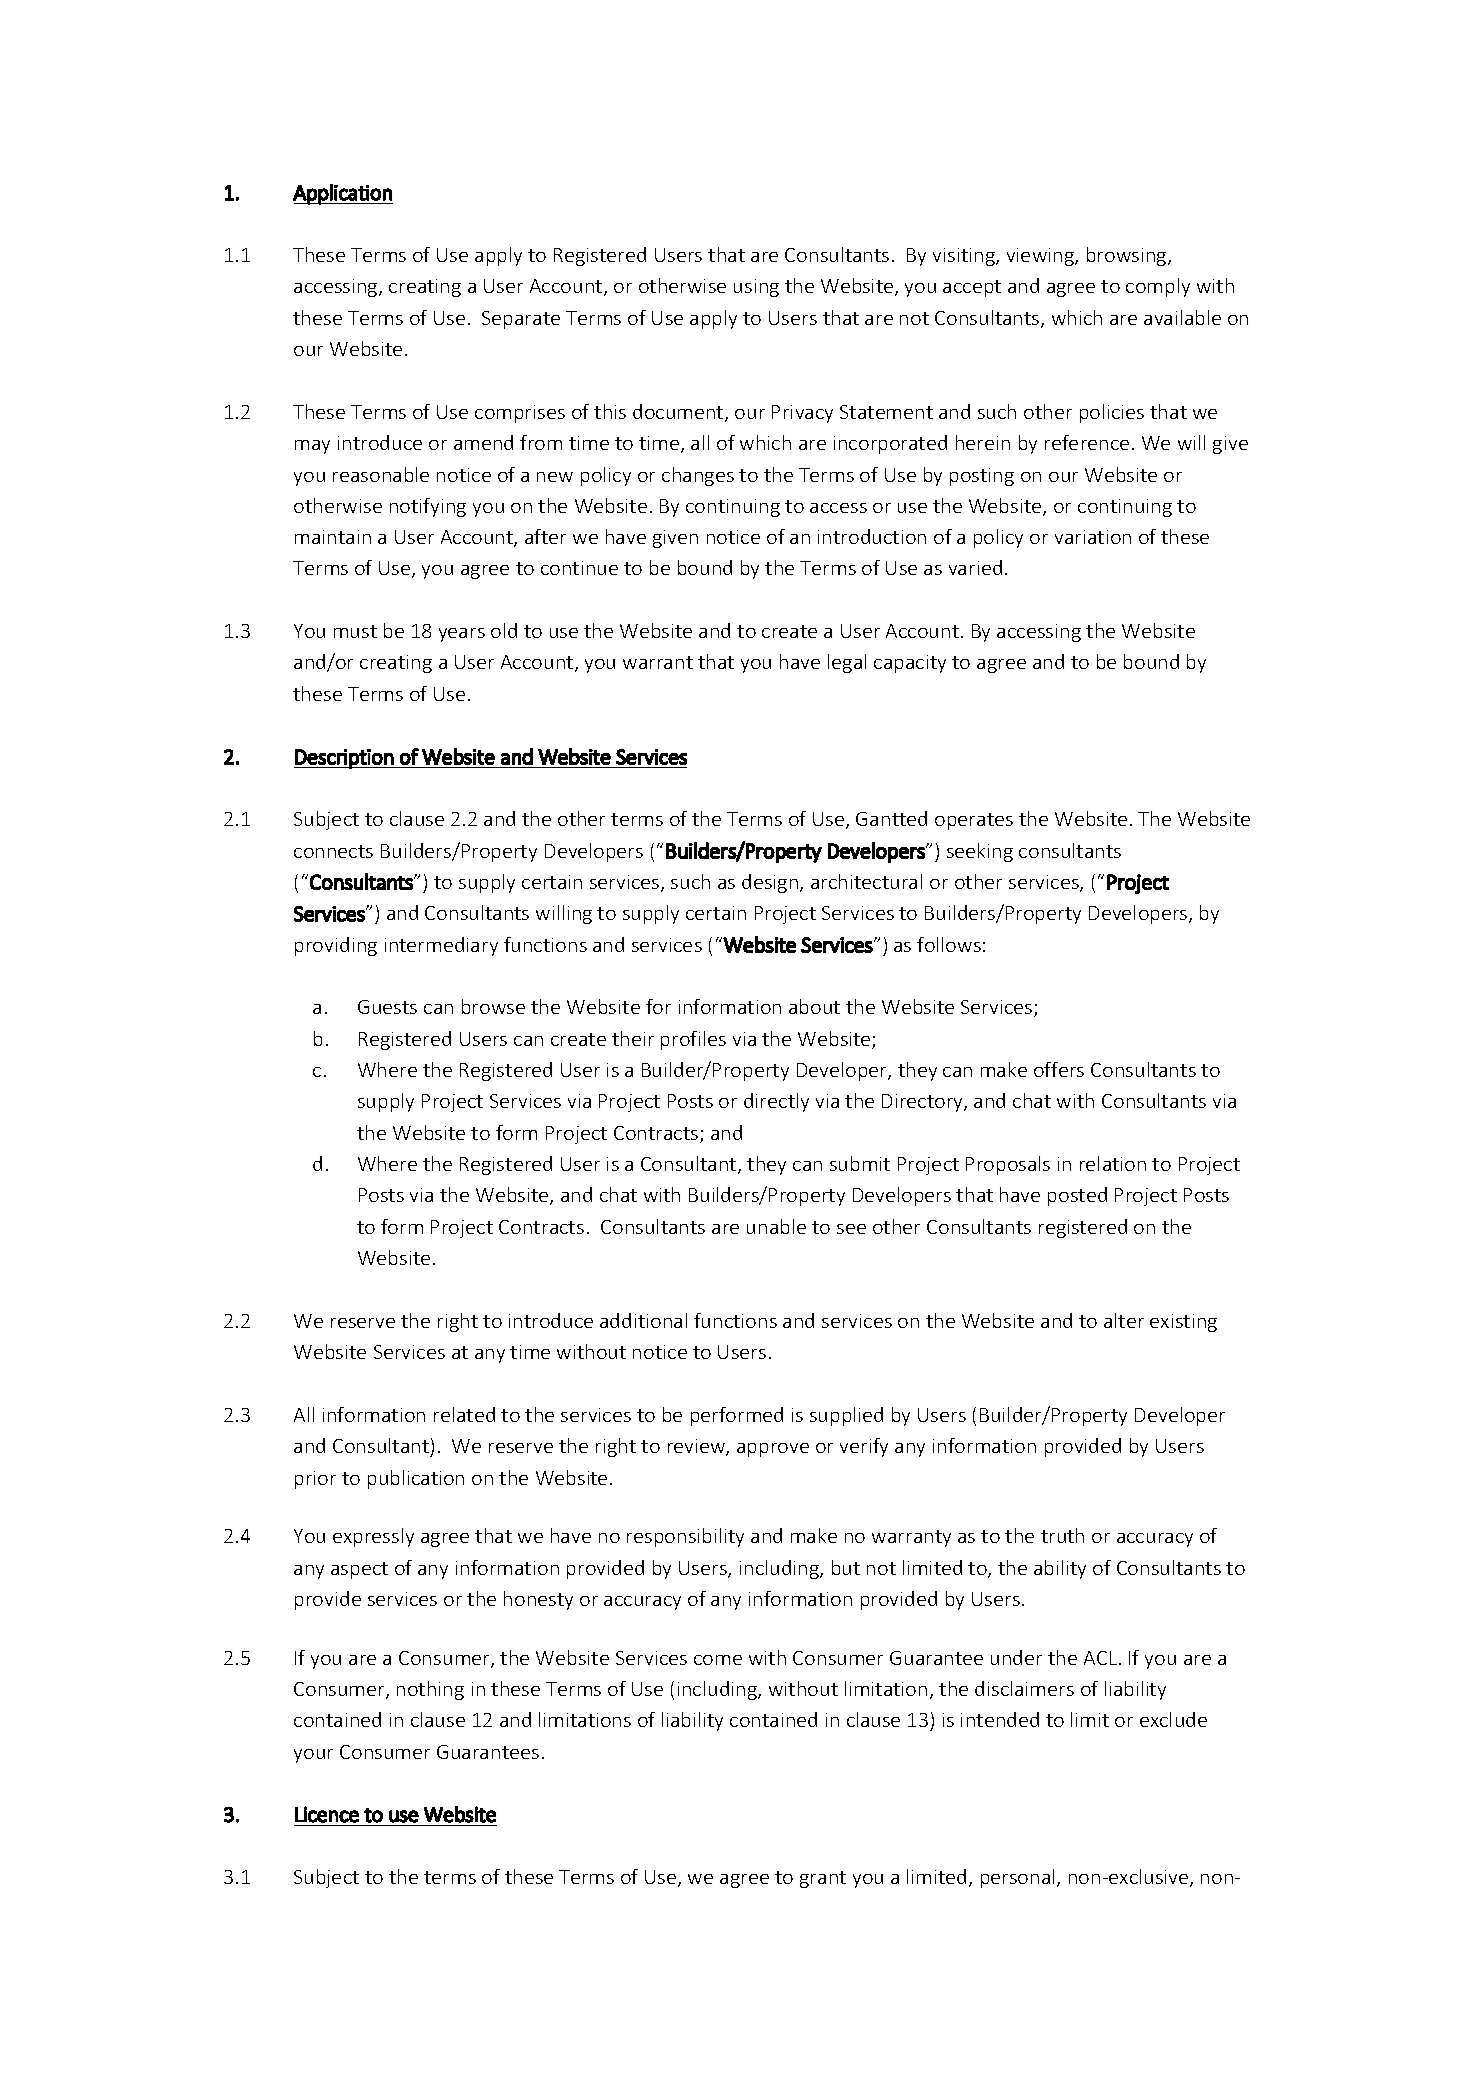  What do you see at coordinates (1041, 257) in the page?
I see `viewing` at bounding box center [1041, 257].
